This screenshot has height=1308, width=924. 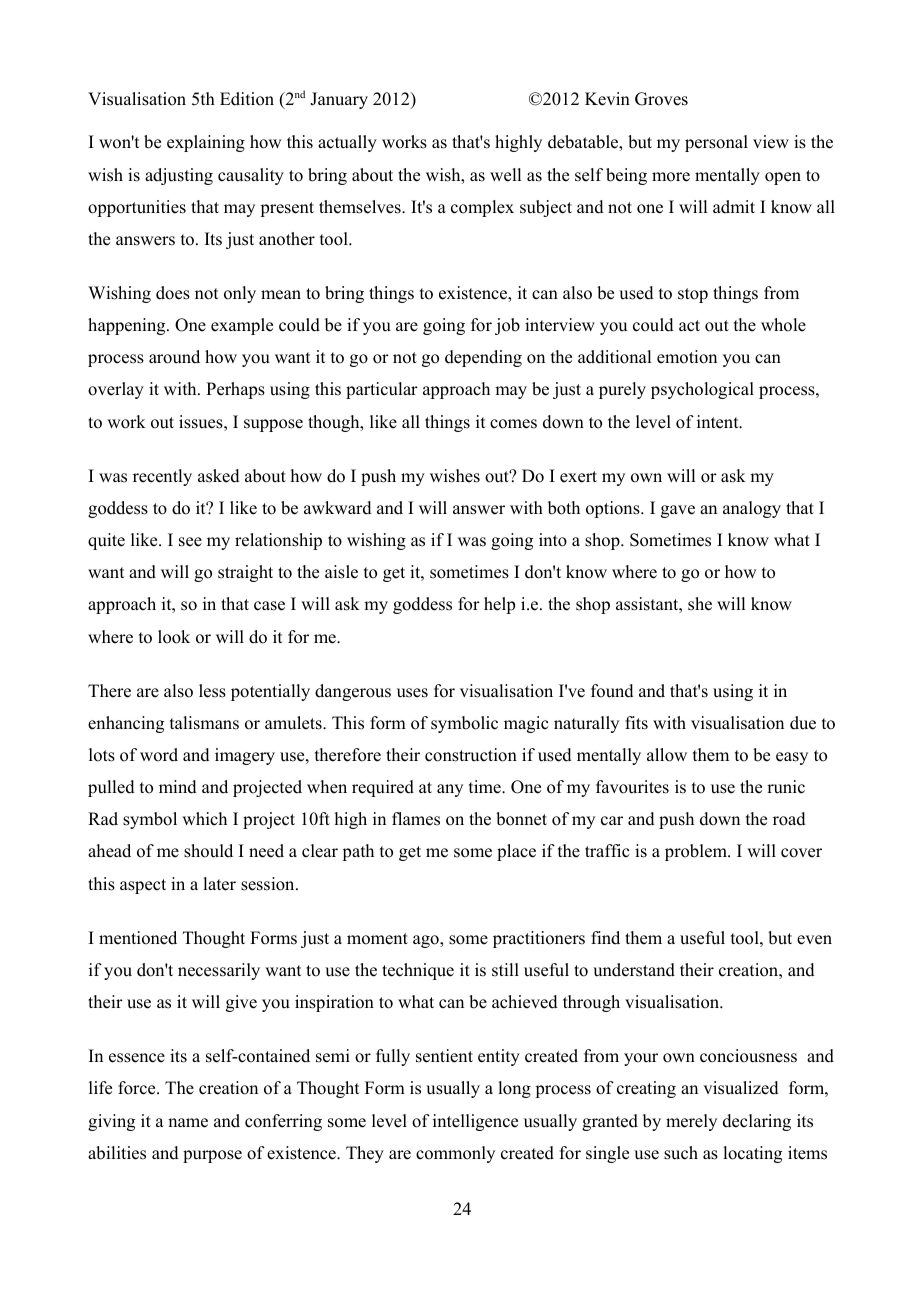 What do you see at coordinates (612, 691) in the screenshot?
I see `found` at bounding box center [612, 691].
